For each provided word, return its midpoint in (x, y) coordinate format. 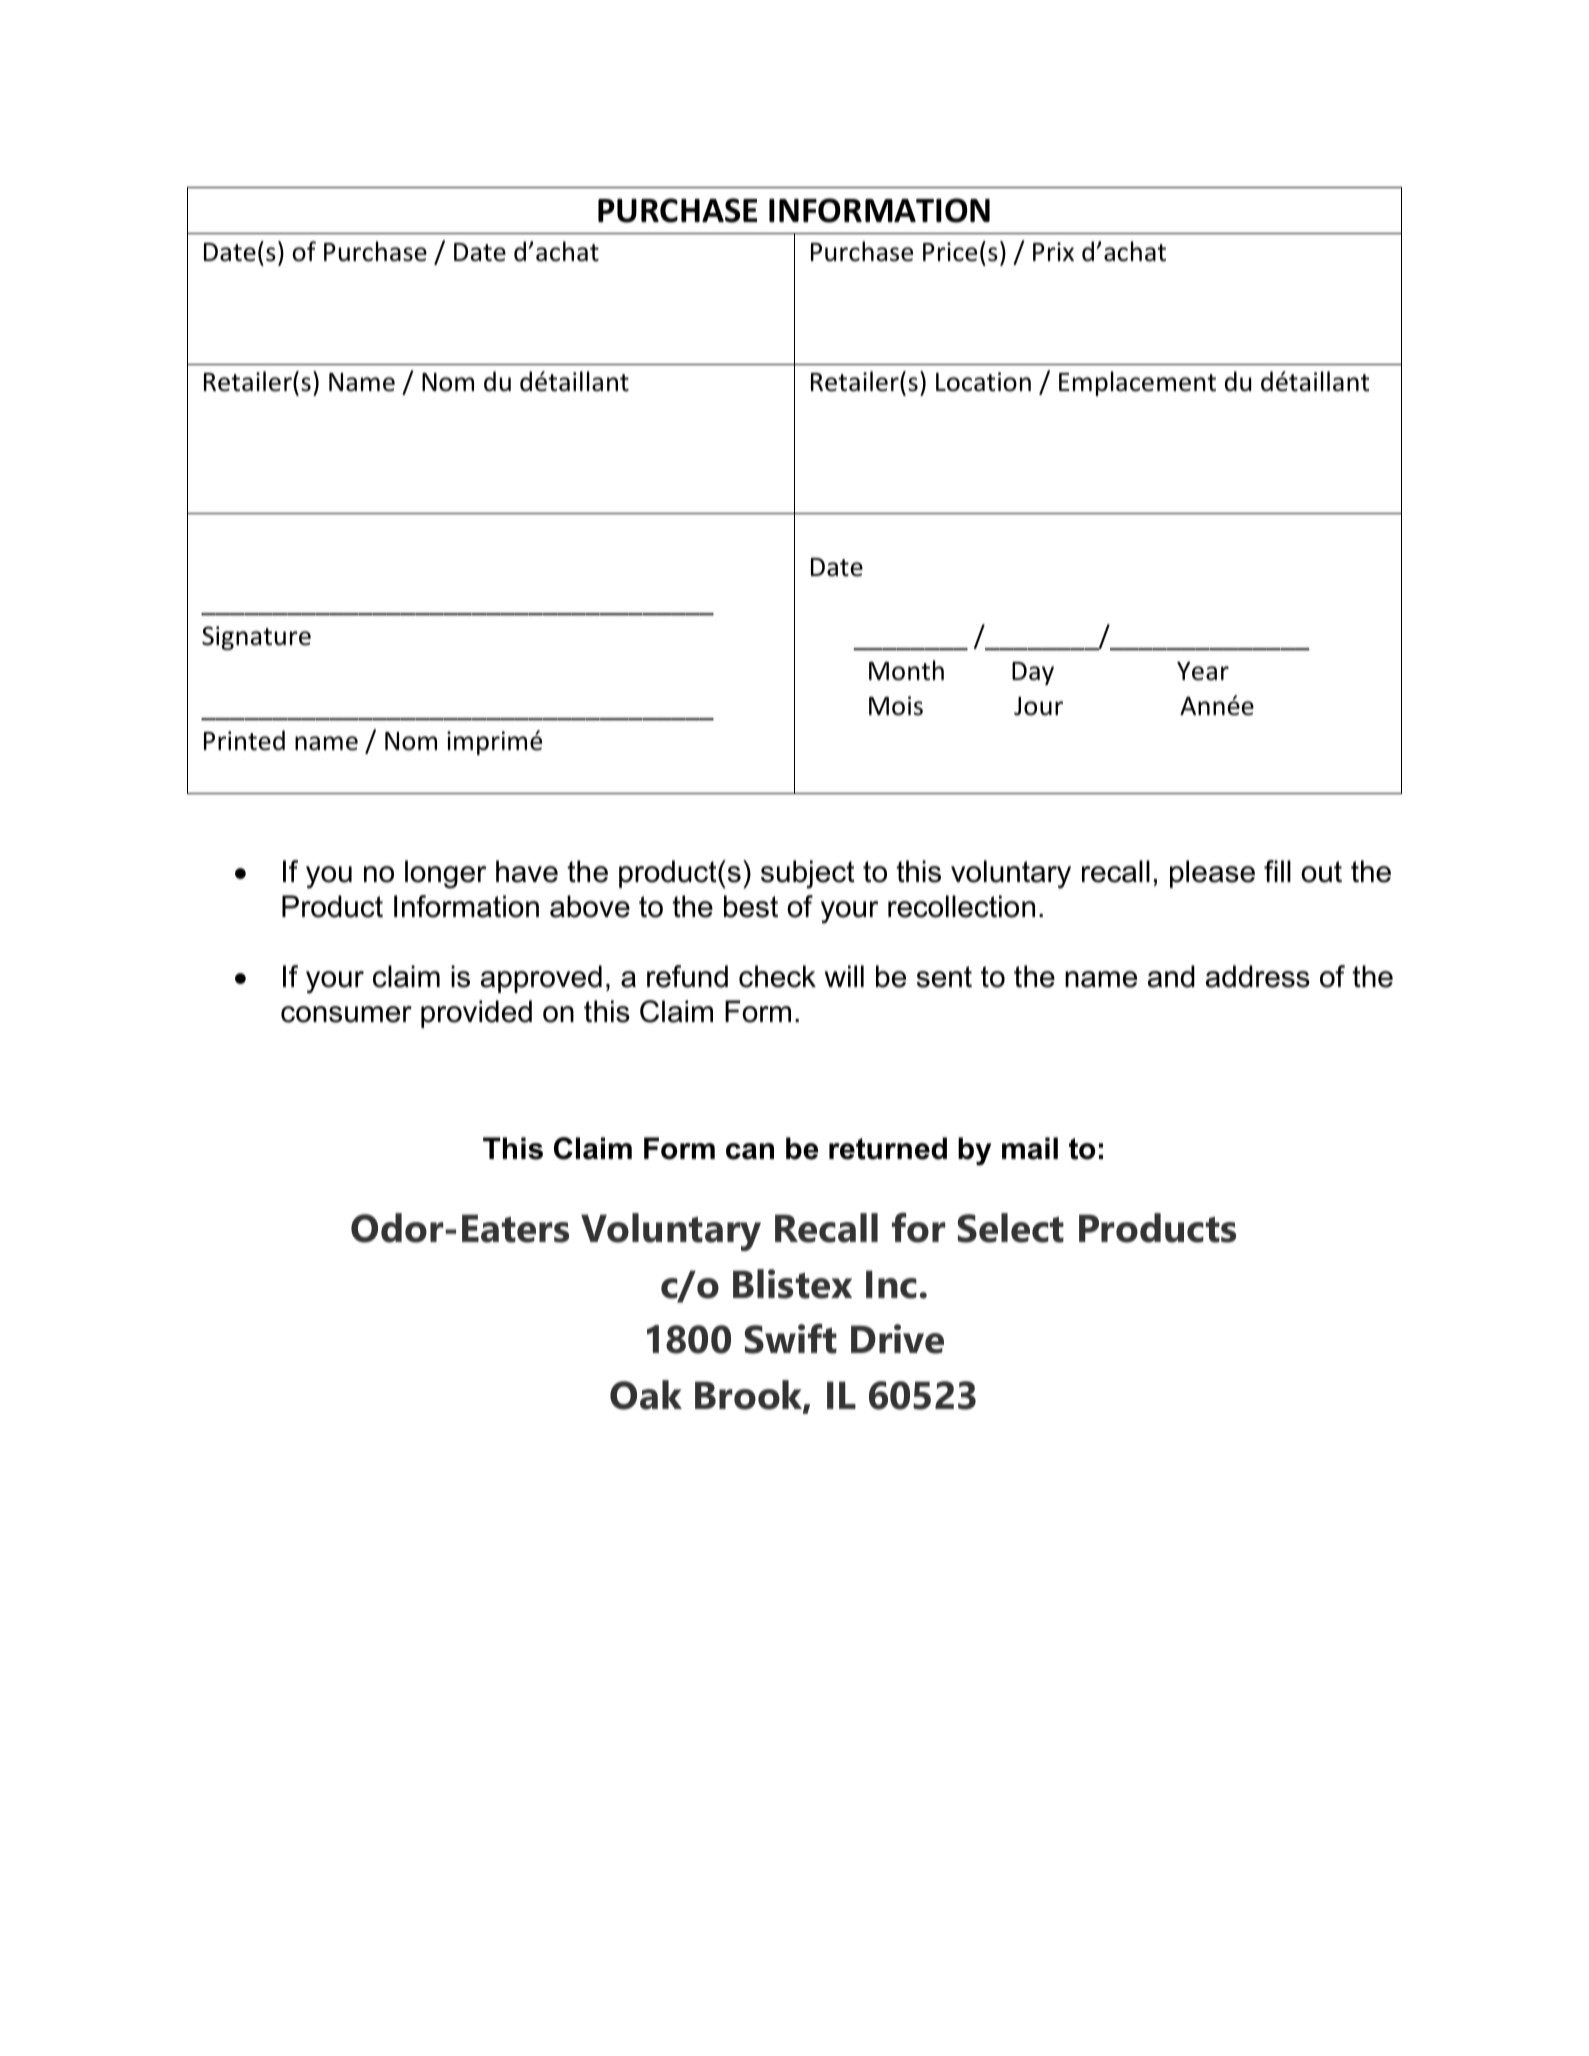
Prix (1053, 251)
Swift (791, 1338)
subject (808, 874)
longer (445, 874)
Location (983, 382)
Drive (897, 1339)
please (1212, 874)
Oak (646, 1395)
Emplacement (1137, 383)
